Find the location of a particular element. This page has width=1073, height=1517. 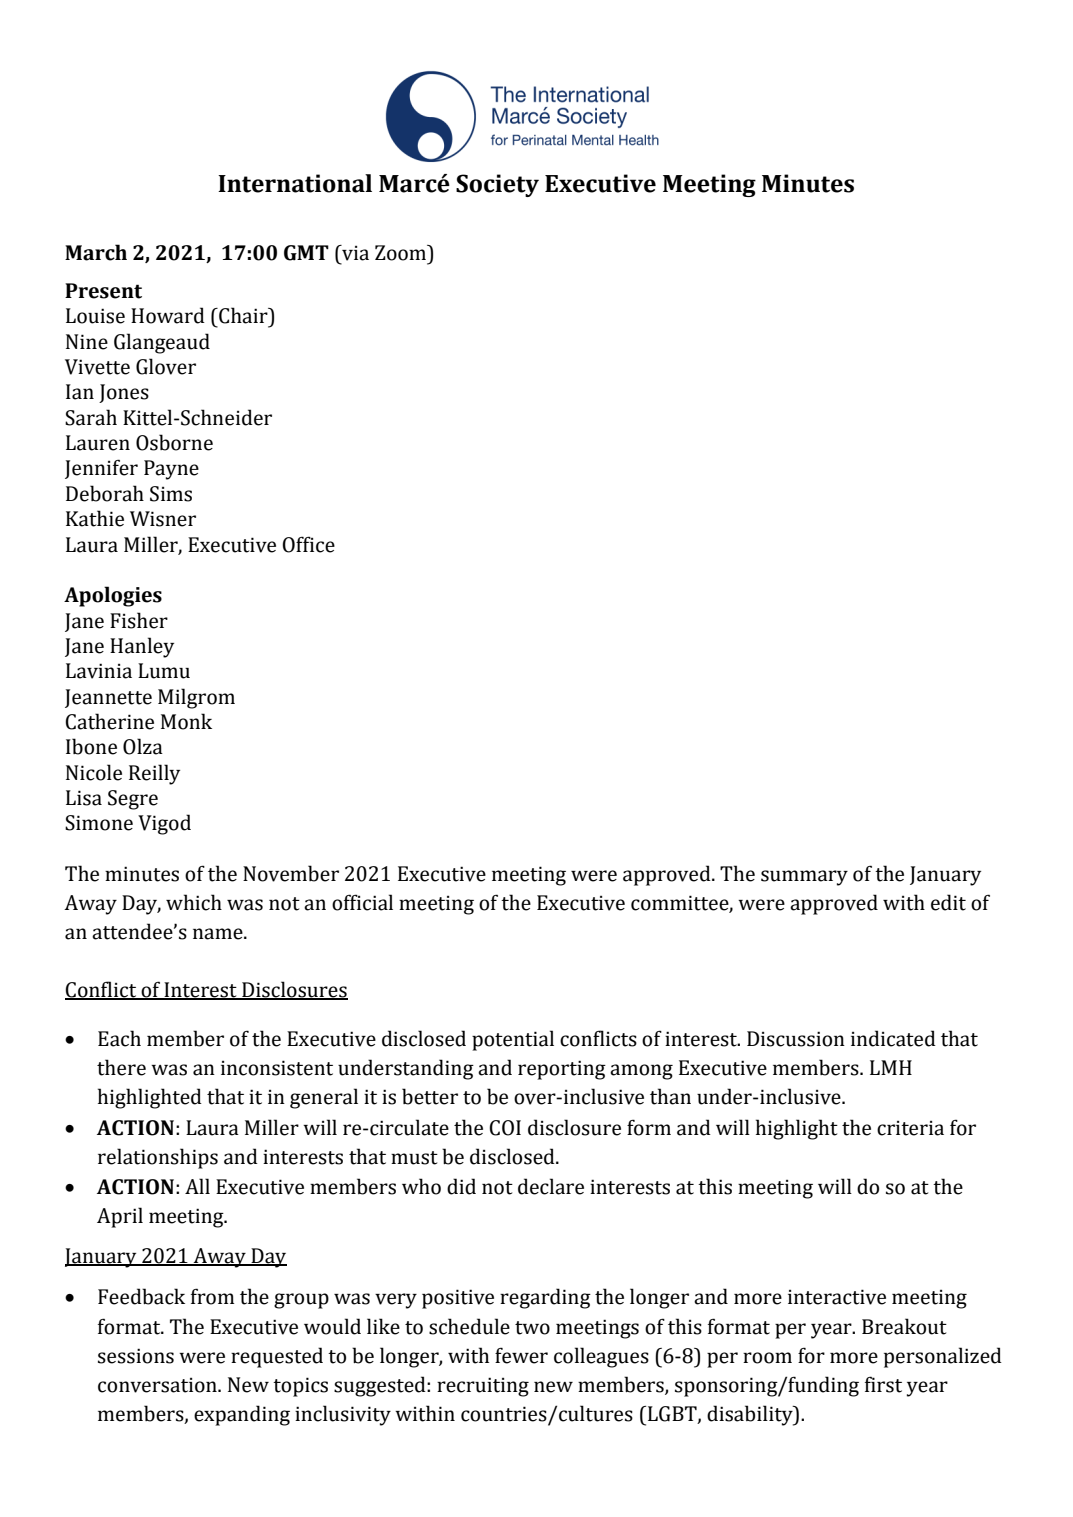

reporting is located at coordinates (562, 1070).
